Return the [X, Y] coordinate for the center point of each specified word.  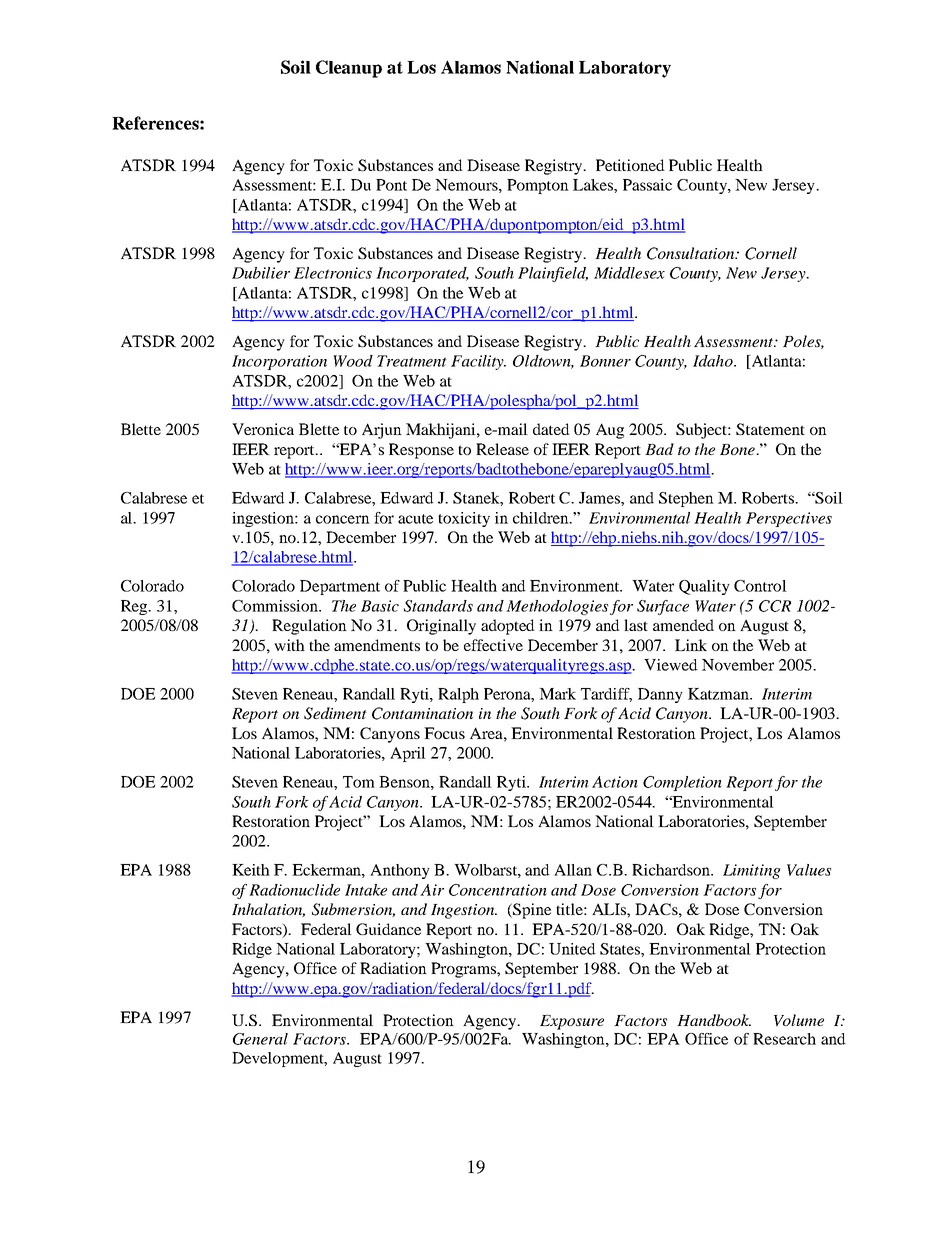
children [542, 518]
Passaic [647, 185]
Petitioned [630, 165]
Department [340, 587]
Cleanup [349, 69]
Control [760, 586]
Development [279, 1059]
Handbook [714, 1020]
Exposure [572, 1022]
